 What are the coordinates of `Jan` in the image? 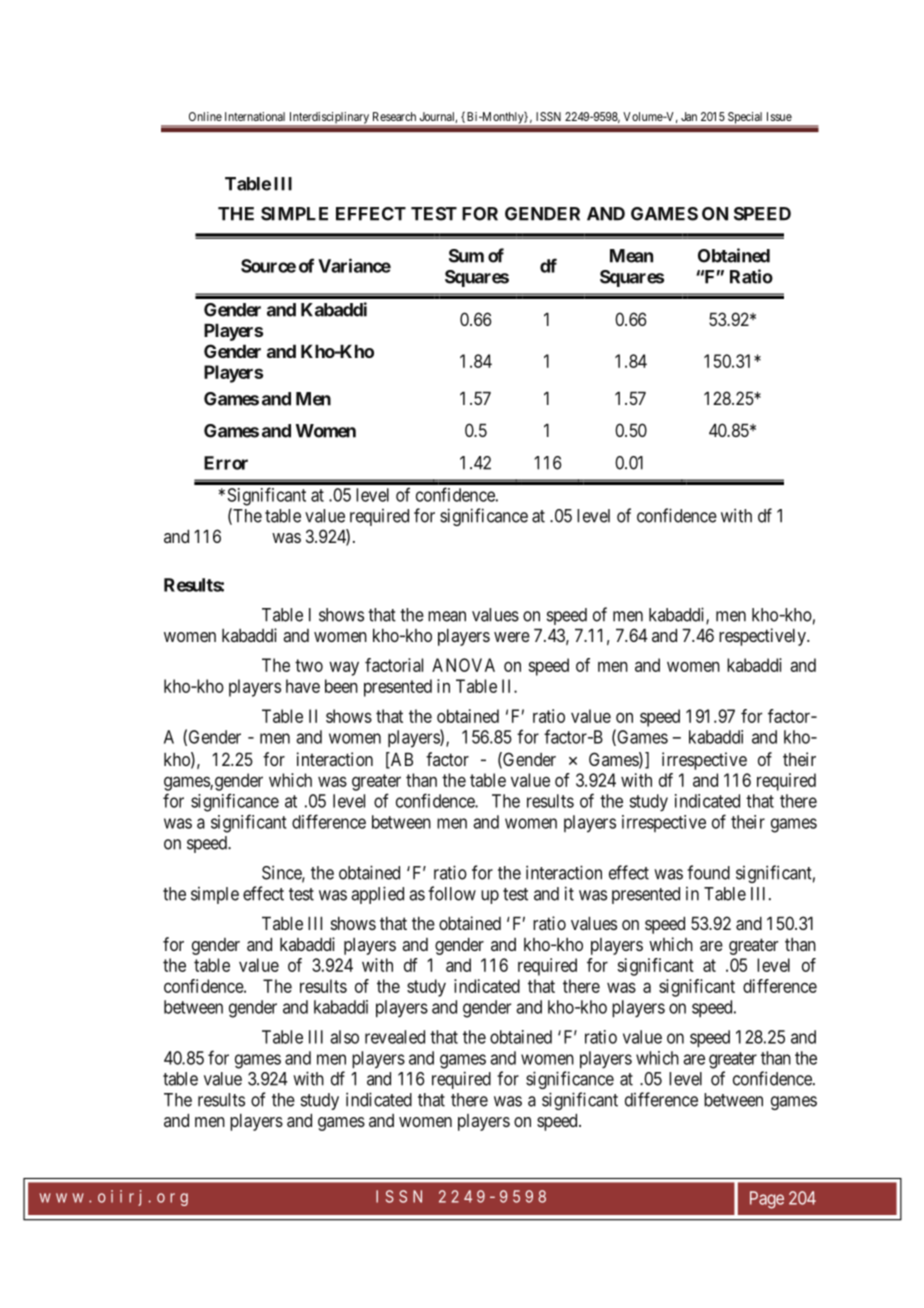 It's located at (689, 116).
